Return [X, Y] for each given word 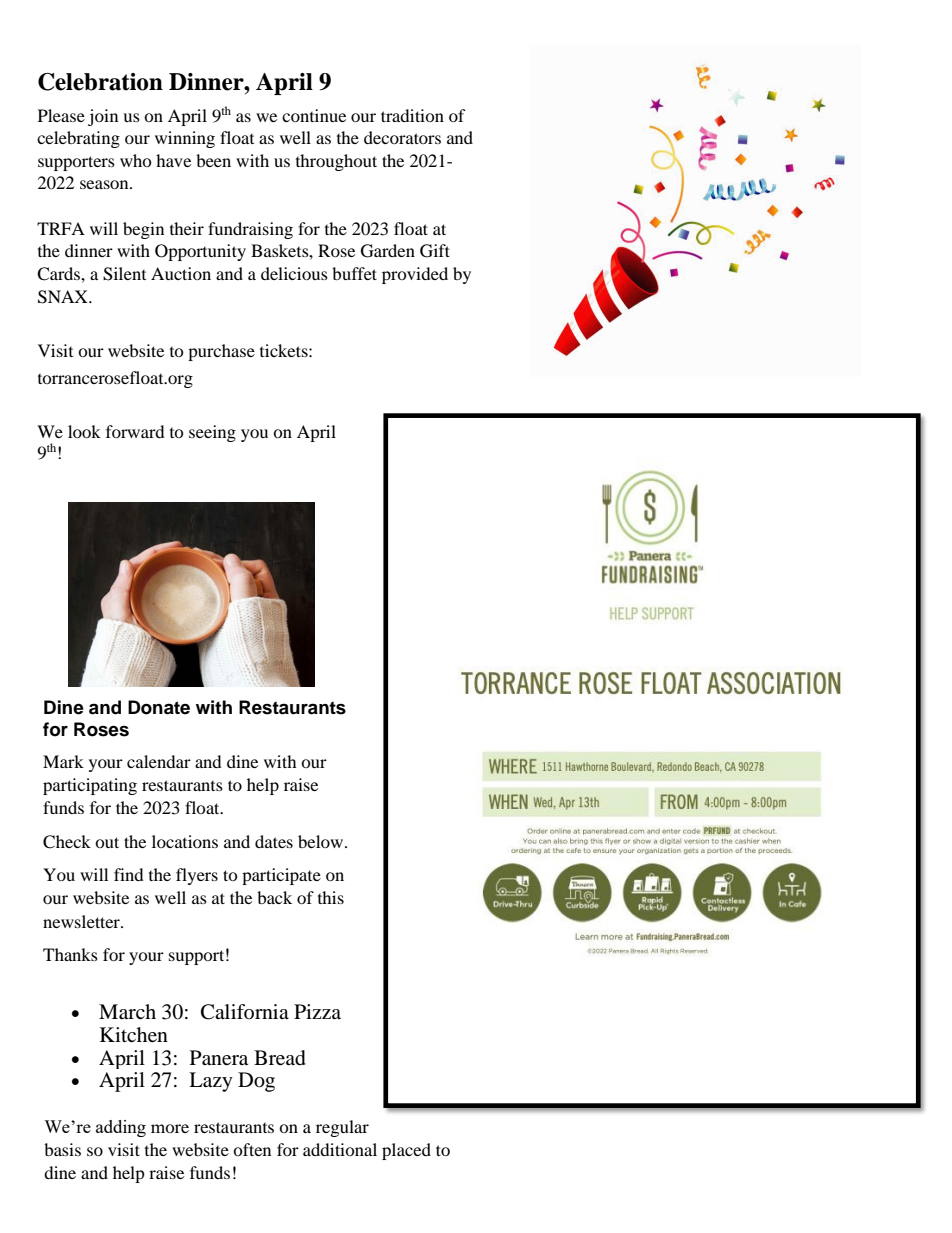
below [322, 841]
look [84, 431]
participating [90, 786]
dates [274, 841]
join [103, 117]
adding [121, 1128]
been [213, 160]
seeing [212, 433]
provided [415, 275]
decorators [402, 137]
